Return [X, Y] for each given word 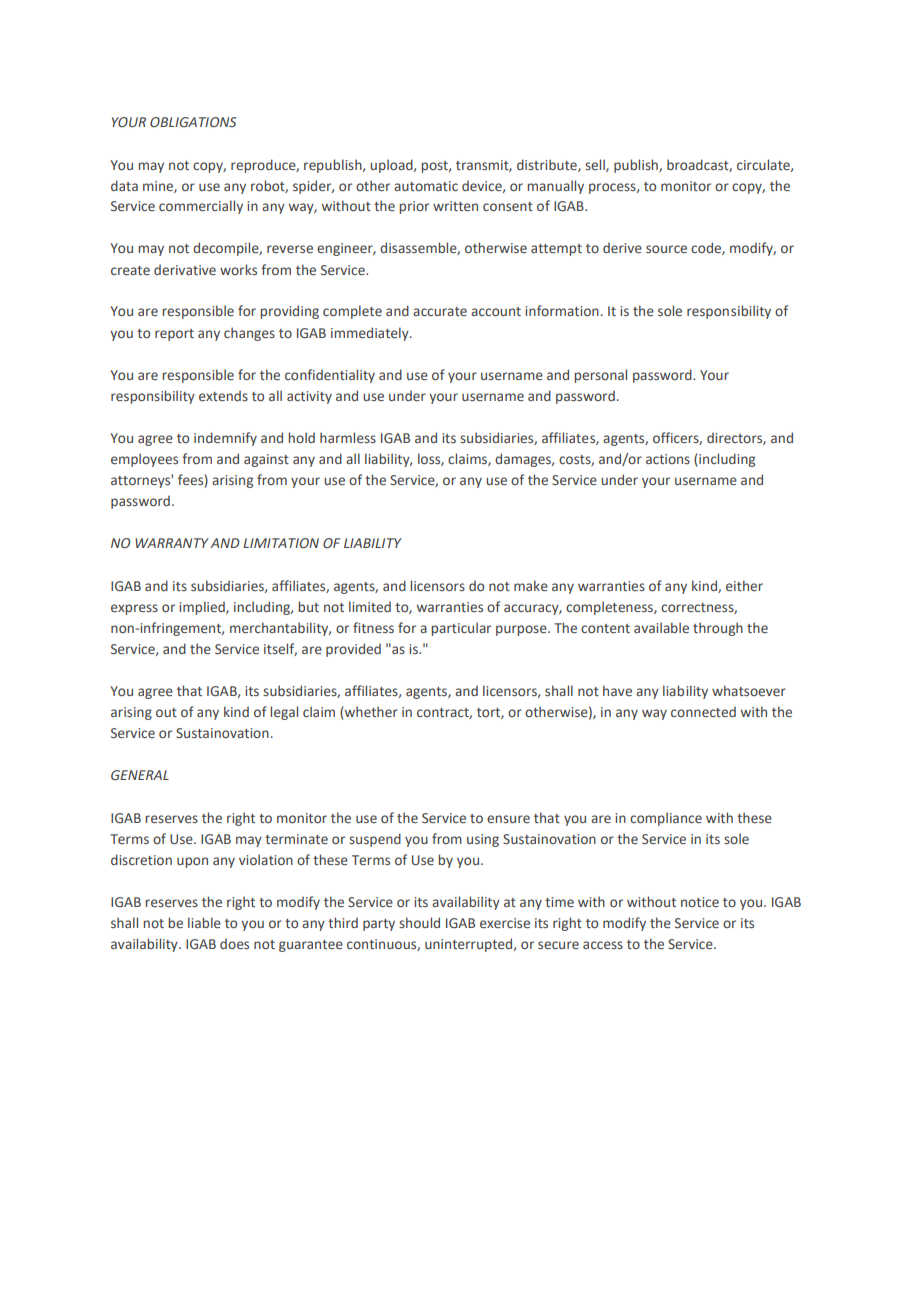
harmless [348, 437]
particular [461, 629]
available [661, 627]
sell [596, 165]
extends [223, 396]
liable [204, 922]
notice [700, 902]
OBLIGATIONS [193, 122]
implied [203, 608]
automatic [426, 186]
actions [668, 459]
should [419, 922]
